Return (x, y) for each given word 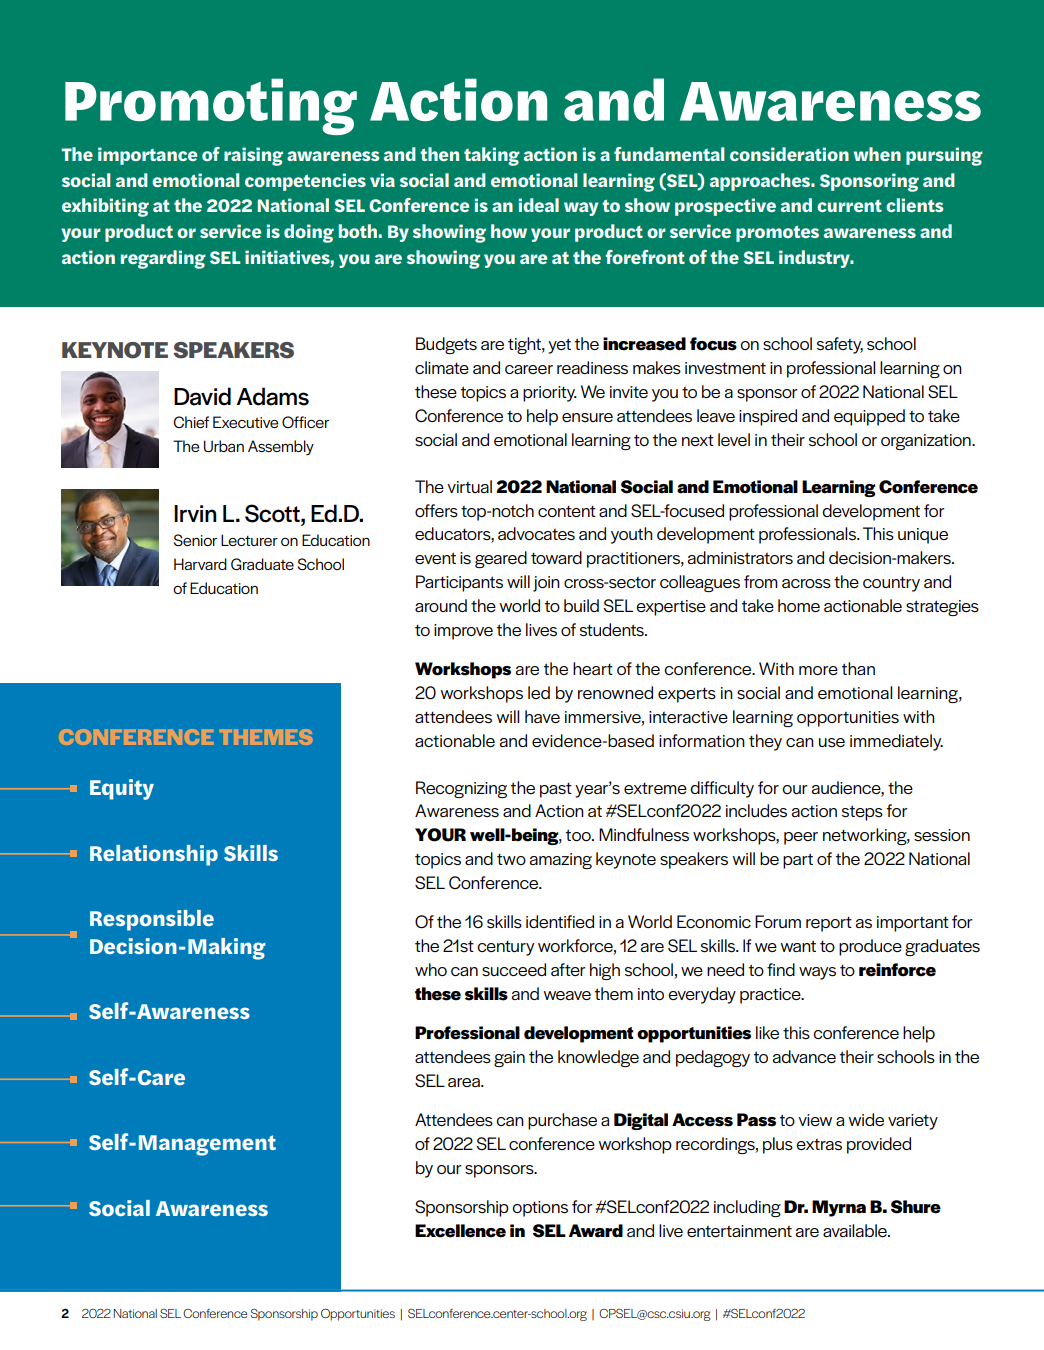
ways (817, 973)
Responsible (152, 920)
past (556, 790)
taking (492, 156)
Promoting (211, 106)
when (877, 154)
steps (862, 813)
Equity (122, 789)
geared (501, 559)
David (202, 396)
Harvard (200, 564)
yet (559, 346)
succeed (514, 970)
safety (840, 345)
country (891, 584)
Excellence (460, 1231)
